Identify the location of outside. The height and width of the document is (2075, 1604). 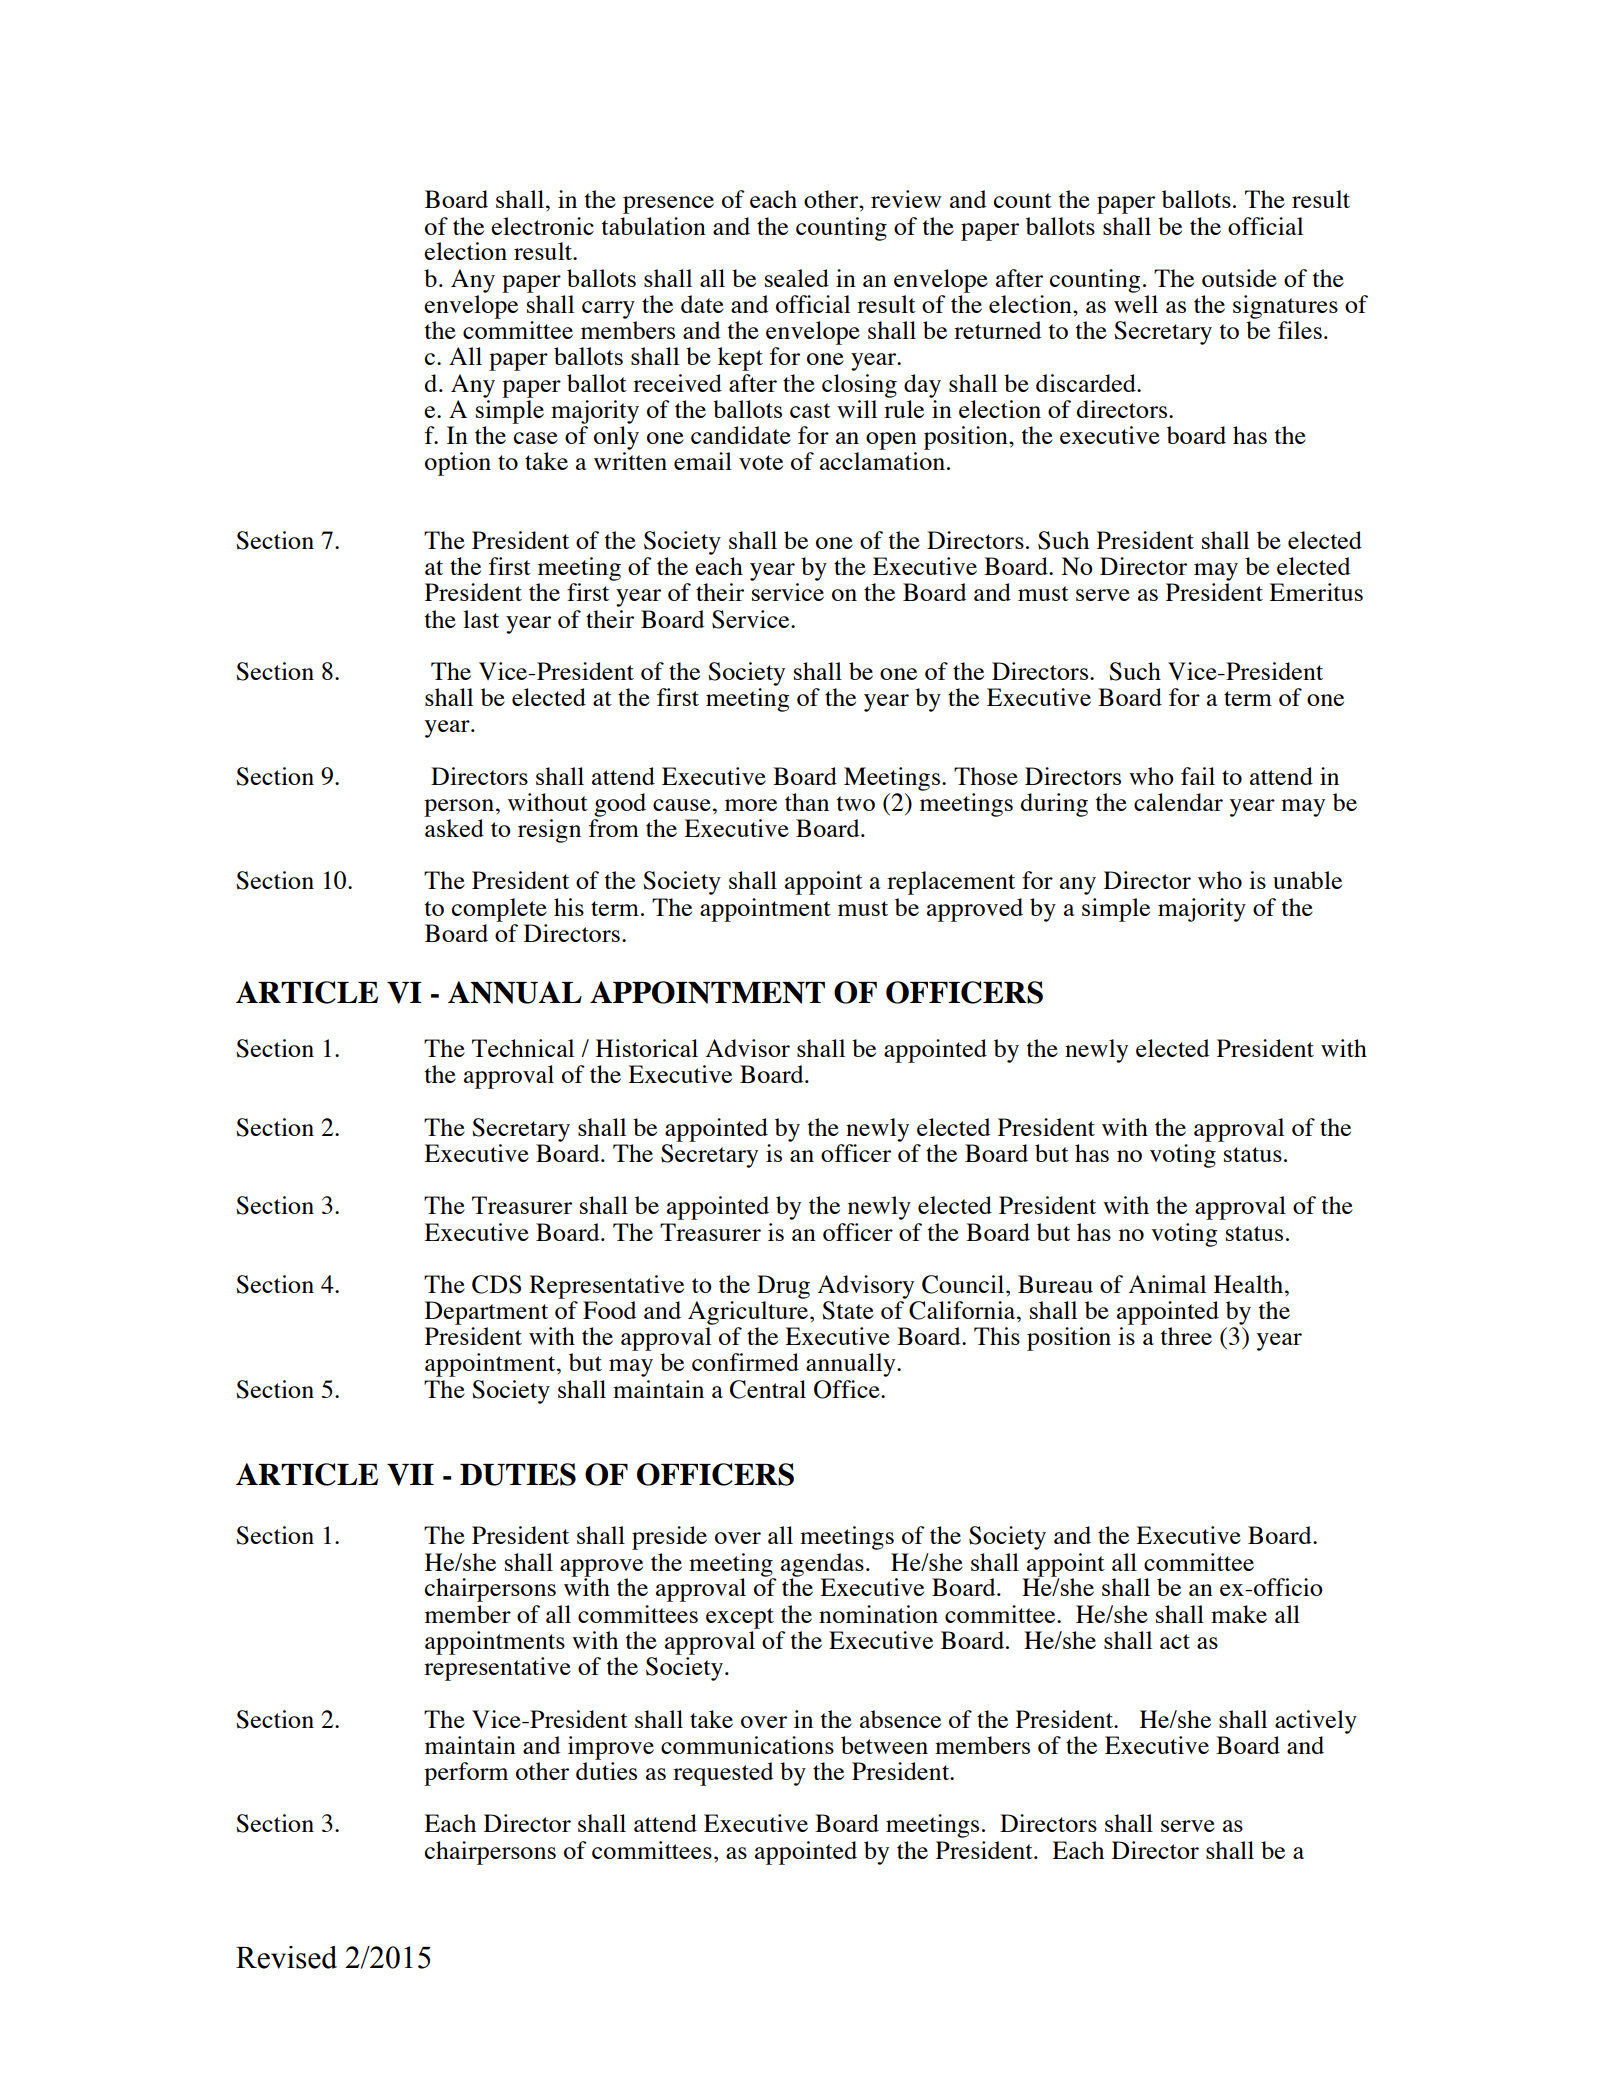
(1239, 278).
